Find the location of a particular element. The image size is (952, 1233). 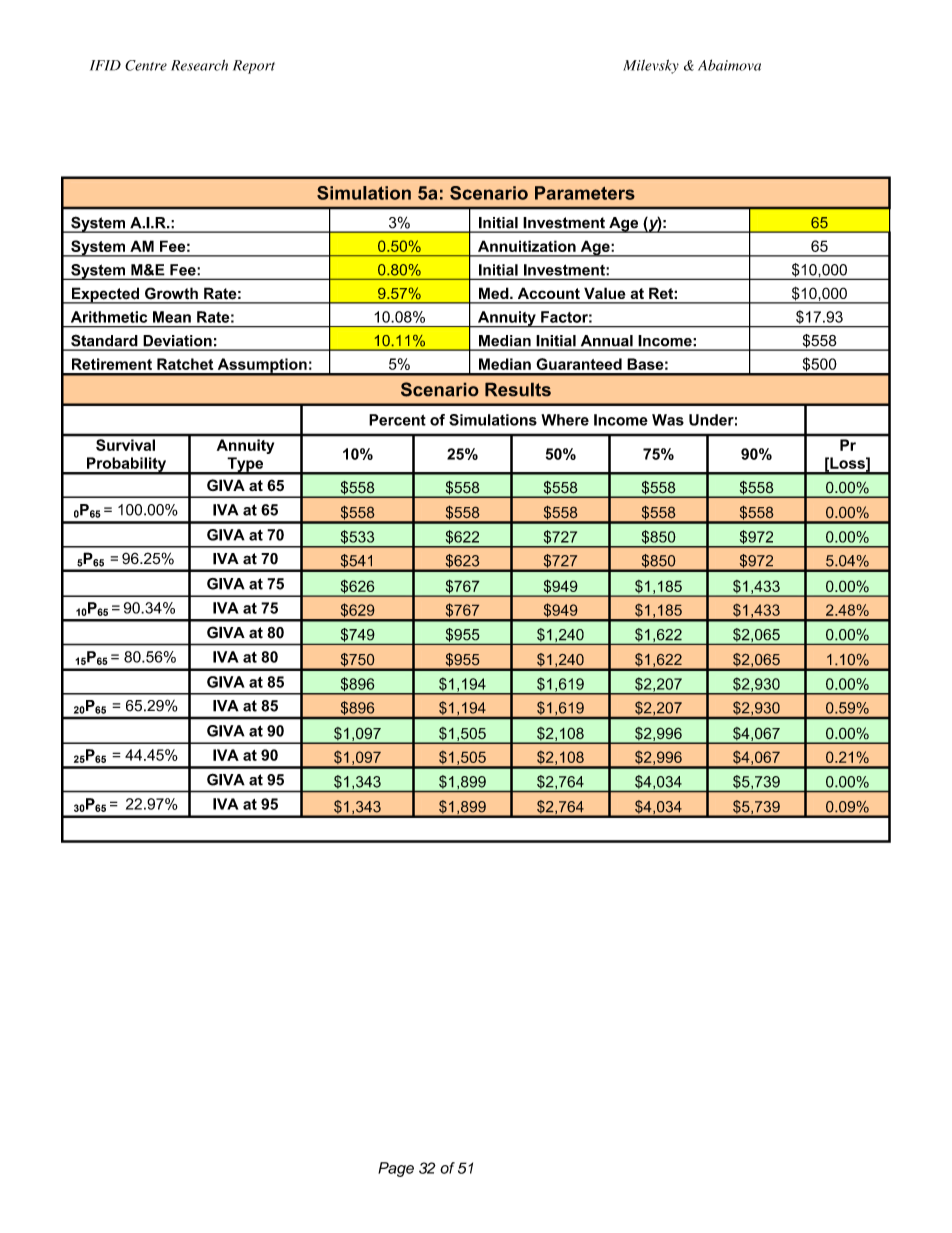

Probability is located at coordinates (126, 465).
